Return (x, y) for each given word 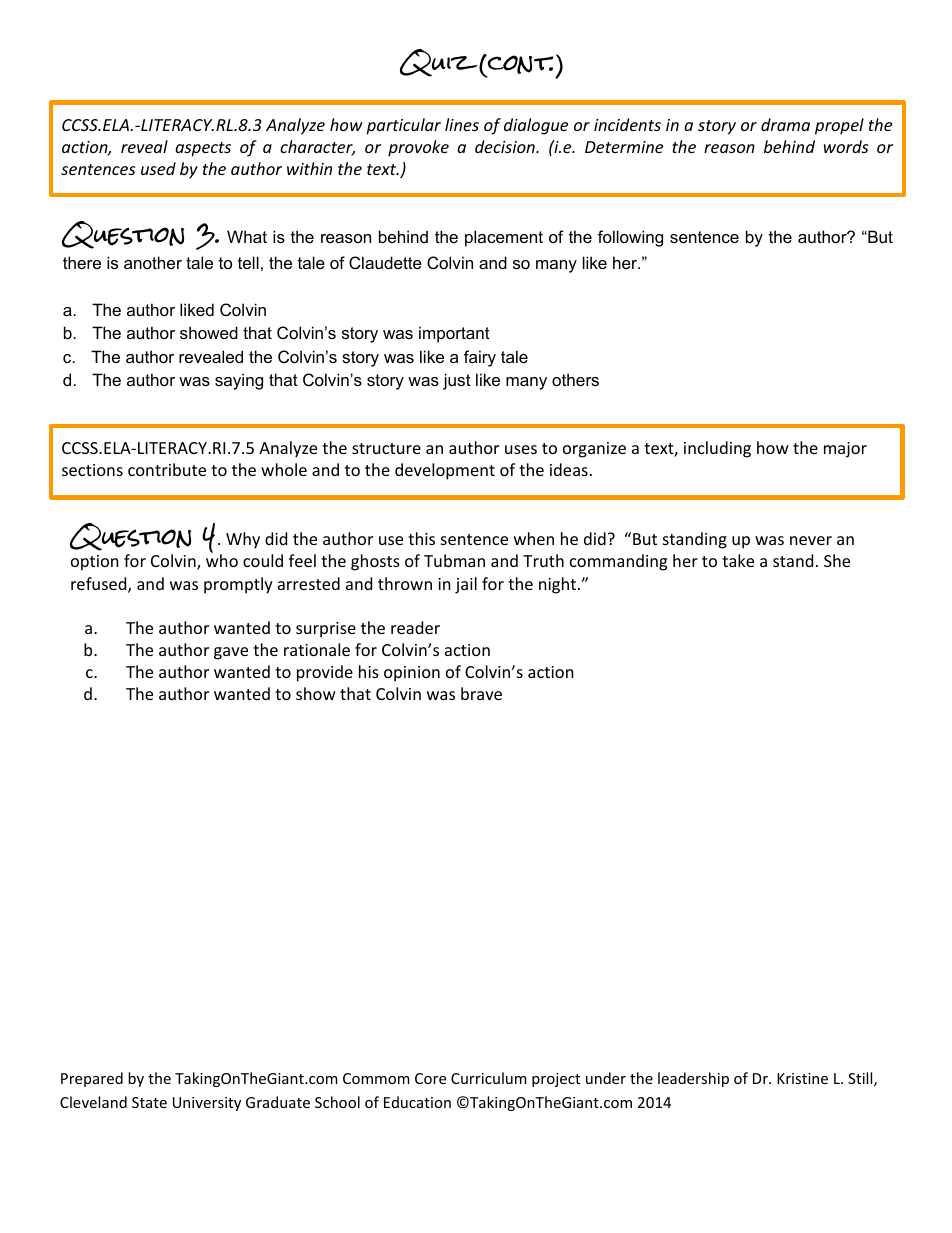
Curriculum (488, 1078)
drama (785, 124)
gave (231, 653)
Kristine (802, 1078)
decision (506, 146)
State (149, 1102)
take (738, 560)
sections (92, 470)
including (717, 449)
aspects (203, 149)
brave (481, 693)
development (445, 471)
